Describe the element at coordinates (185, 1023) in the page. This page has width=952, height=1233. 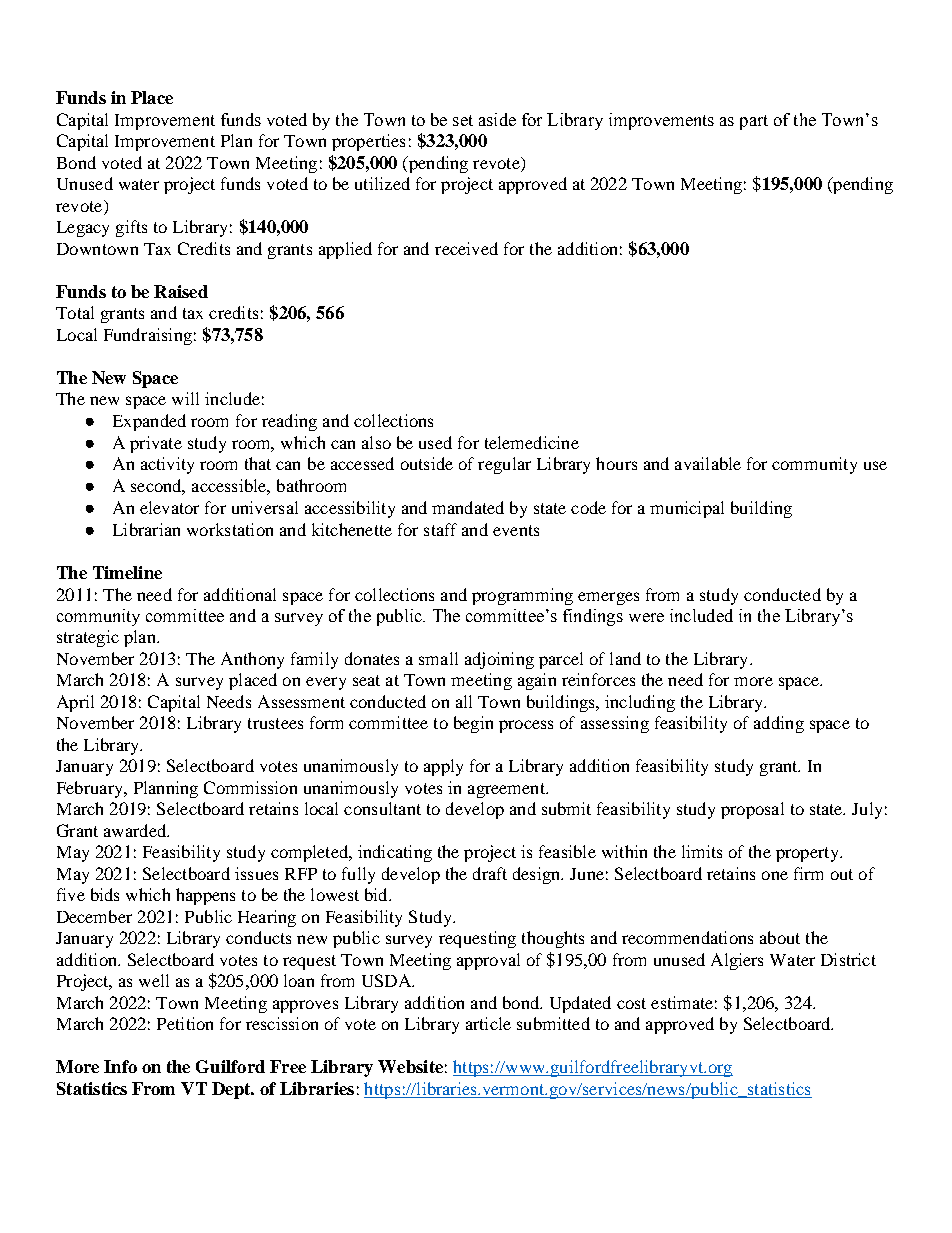
I see `Petition` at that location.
